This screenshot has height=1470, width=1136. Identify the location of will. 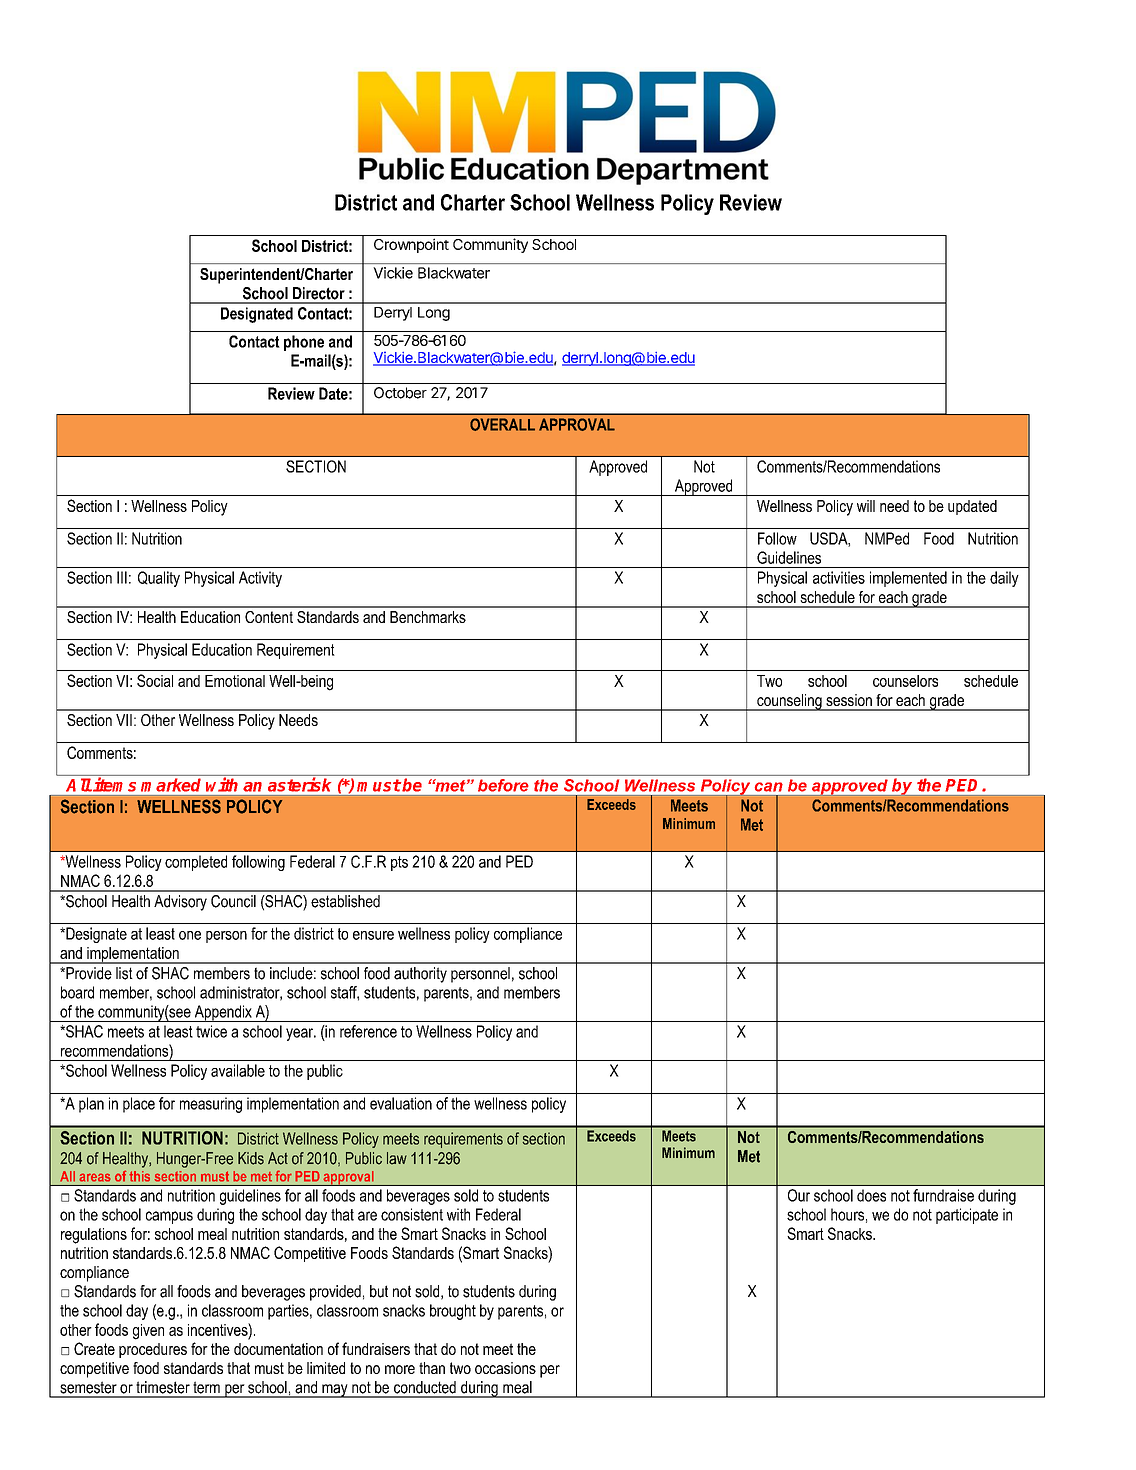
(866, 506).
